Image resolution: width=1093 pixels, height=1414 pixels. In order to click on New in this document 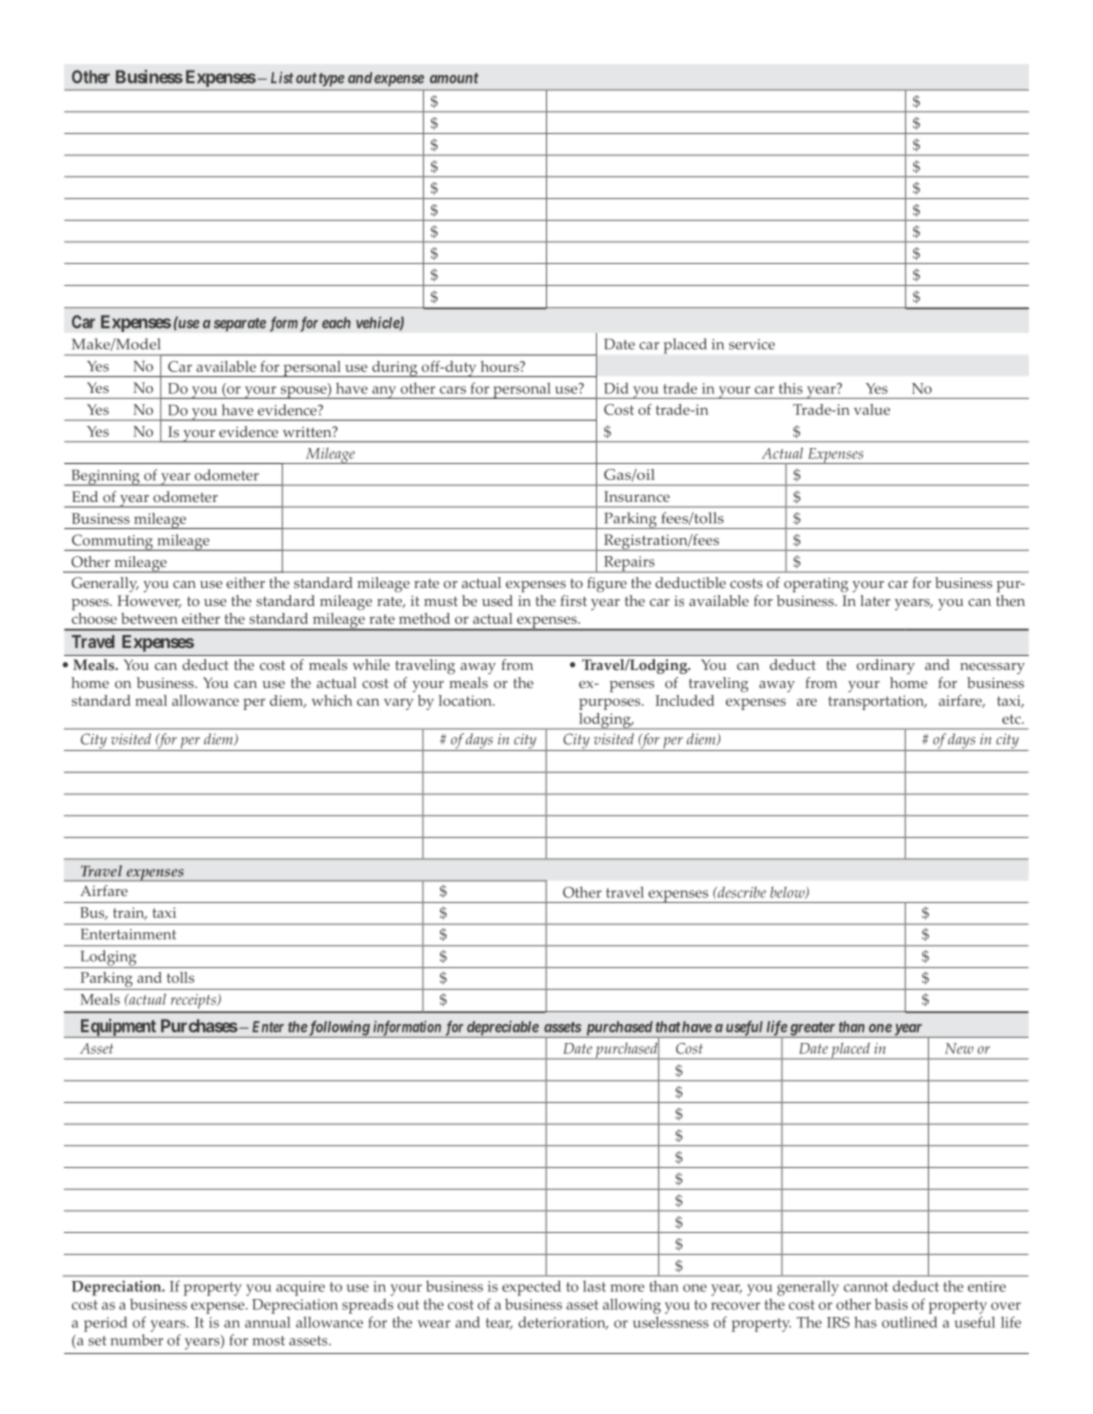, I will do `click(959, 1048)`.
